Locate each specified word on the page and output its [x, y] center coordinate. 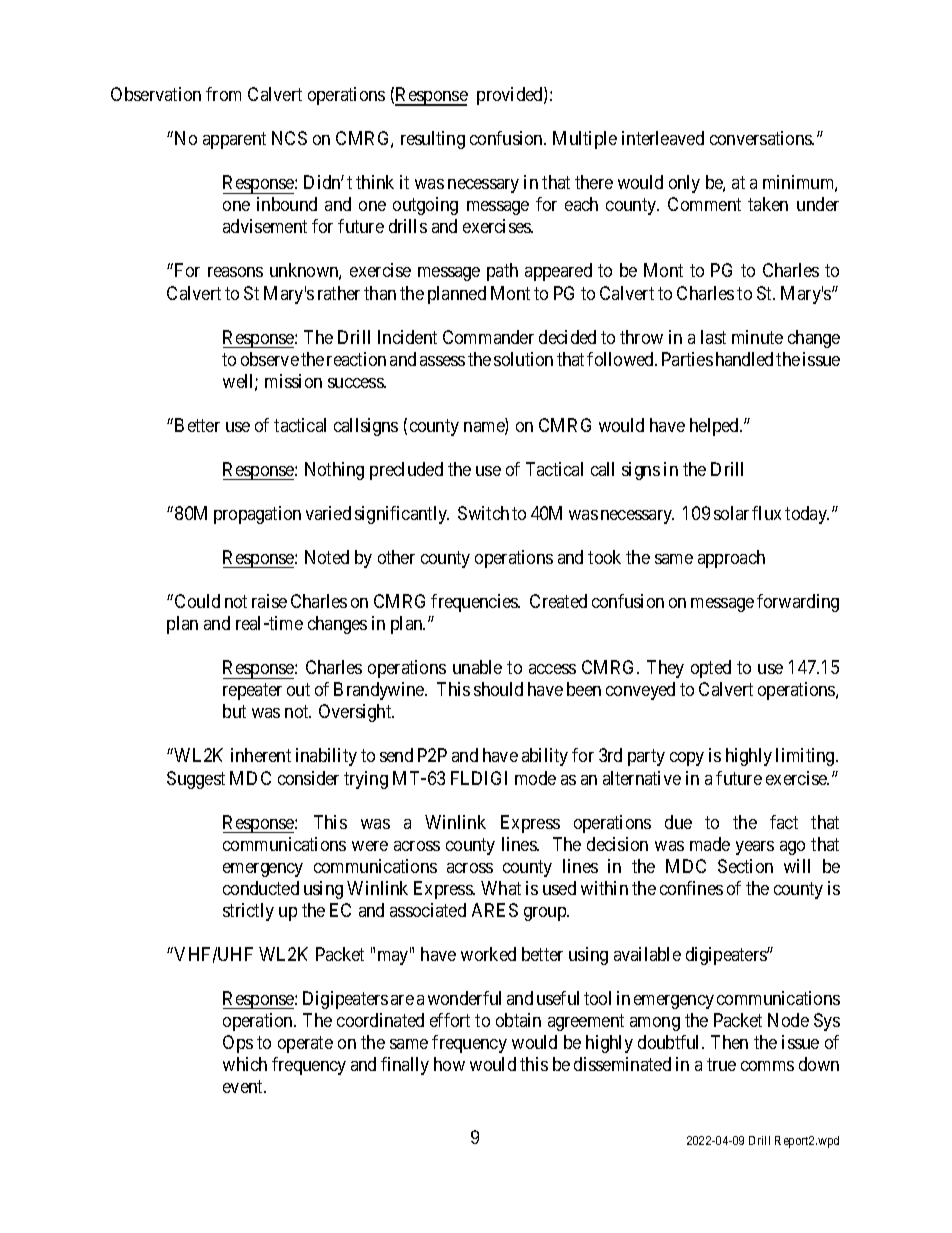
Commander [488, 337]
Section [745, 866]
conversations [761, 138]
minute [757, 337]
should [498, 689]
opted [711, 669]
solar [731, 513]
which [245, 1064]
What [501, 888]
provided [511, 96]
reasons [235, 272]
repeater [252, 692]
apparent [234, 140]
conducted [261, 888]
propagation [257, 515]
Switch [483, 513]
